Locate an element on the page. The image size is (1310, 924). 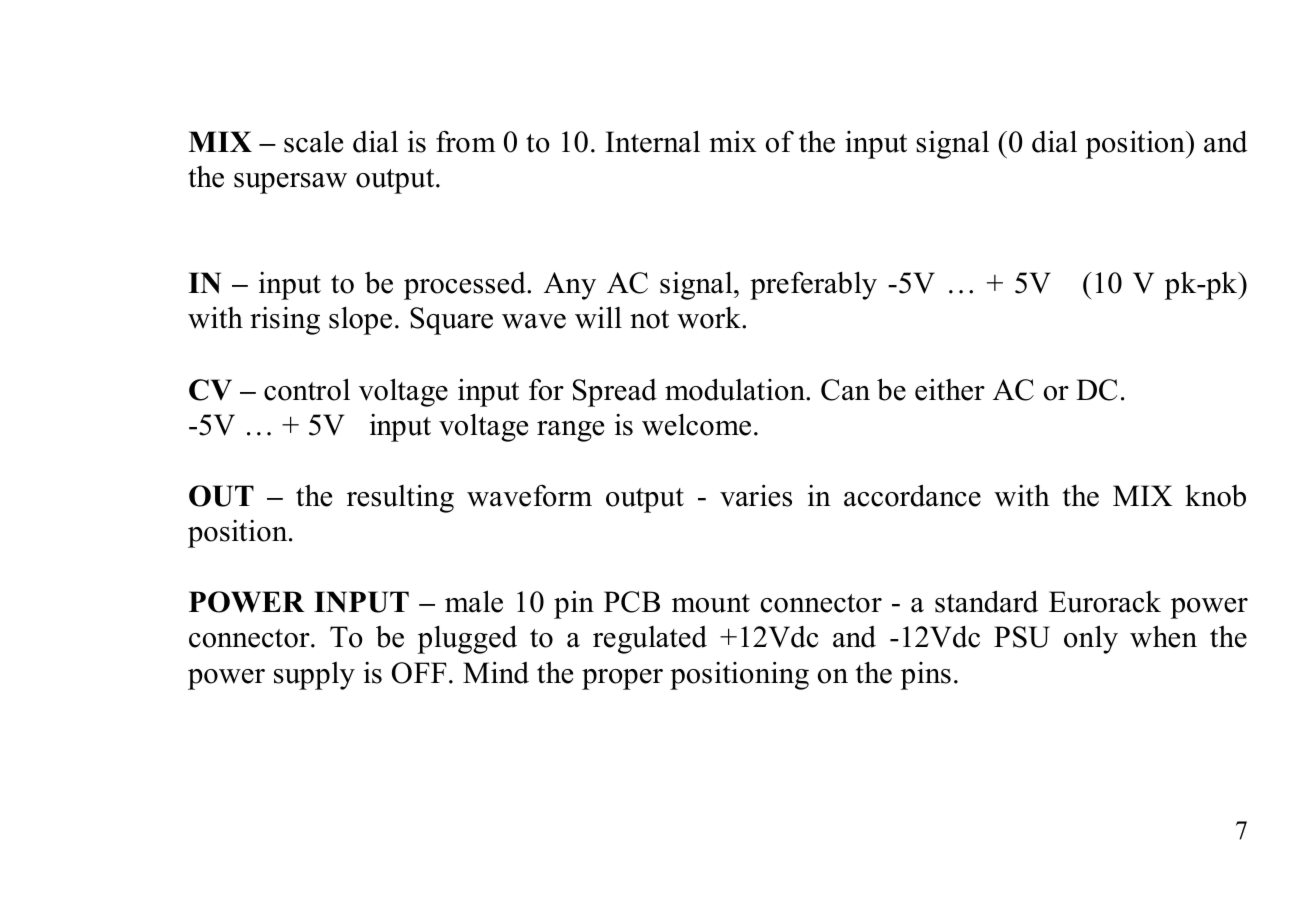
from is located at coordinates (466, 142).
